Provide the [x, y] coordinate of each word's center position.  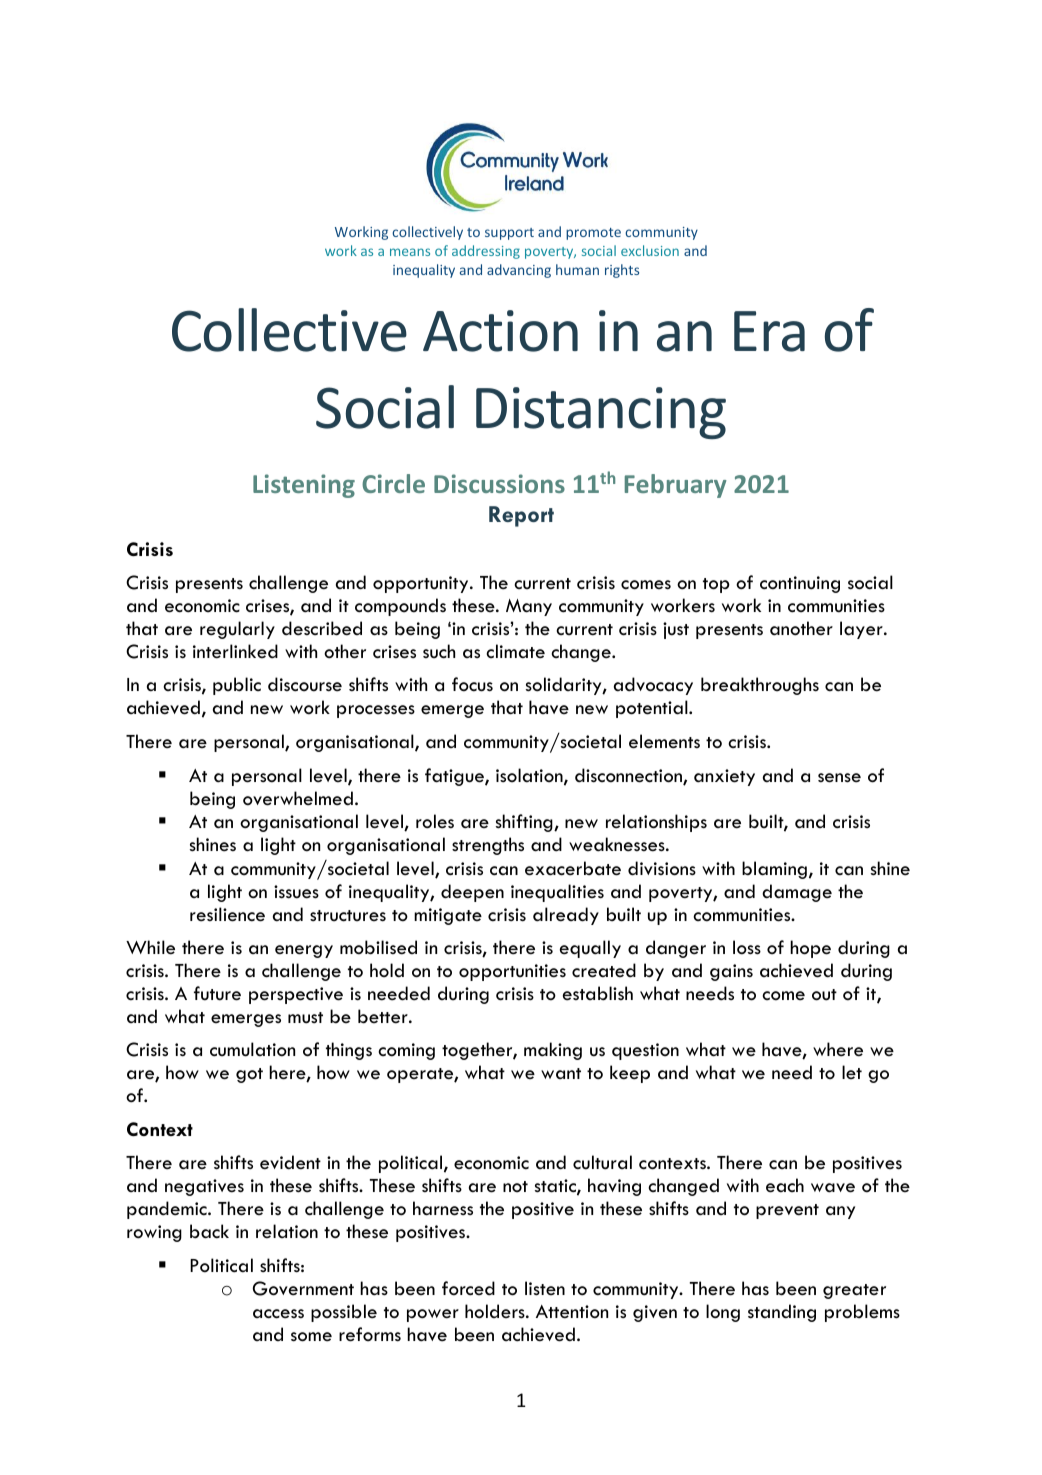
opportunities [512, 972]
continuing [800, 584]
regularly [237, 630]
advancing [519, 271]
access [278, 1314]
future [217, 993]
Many [529, 607]
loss [747, 947]
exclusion [650, 250]
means [410, 252]
